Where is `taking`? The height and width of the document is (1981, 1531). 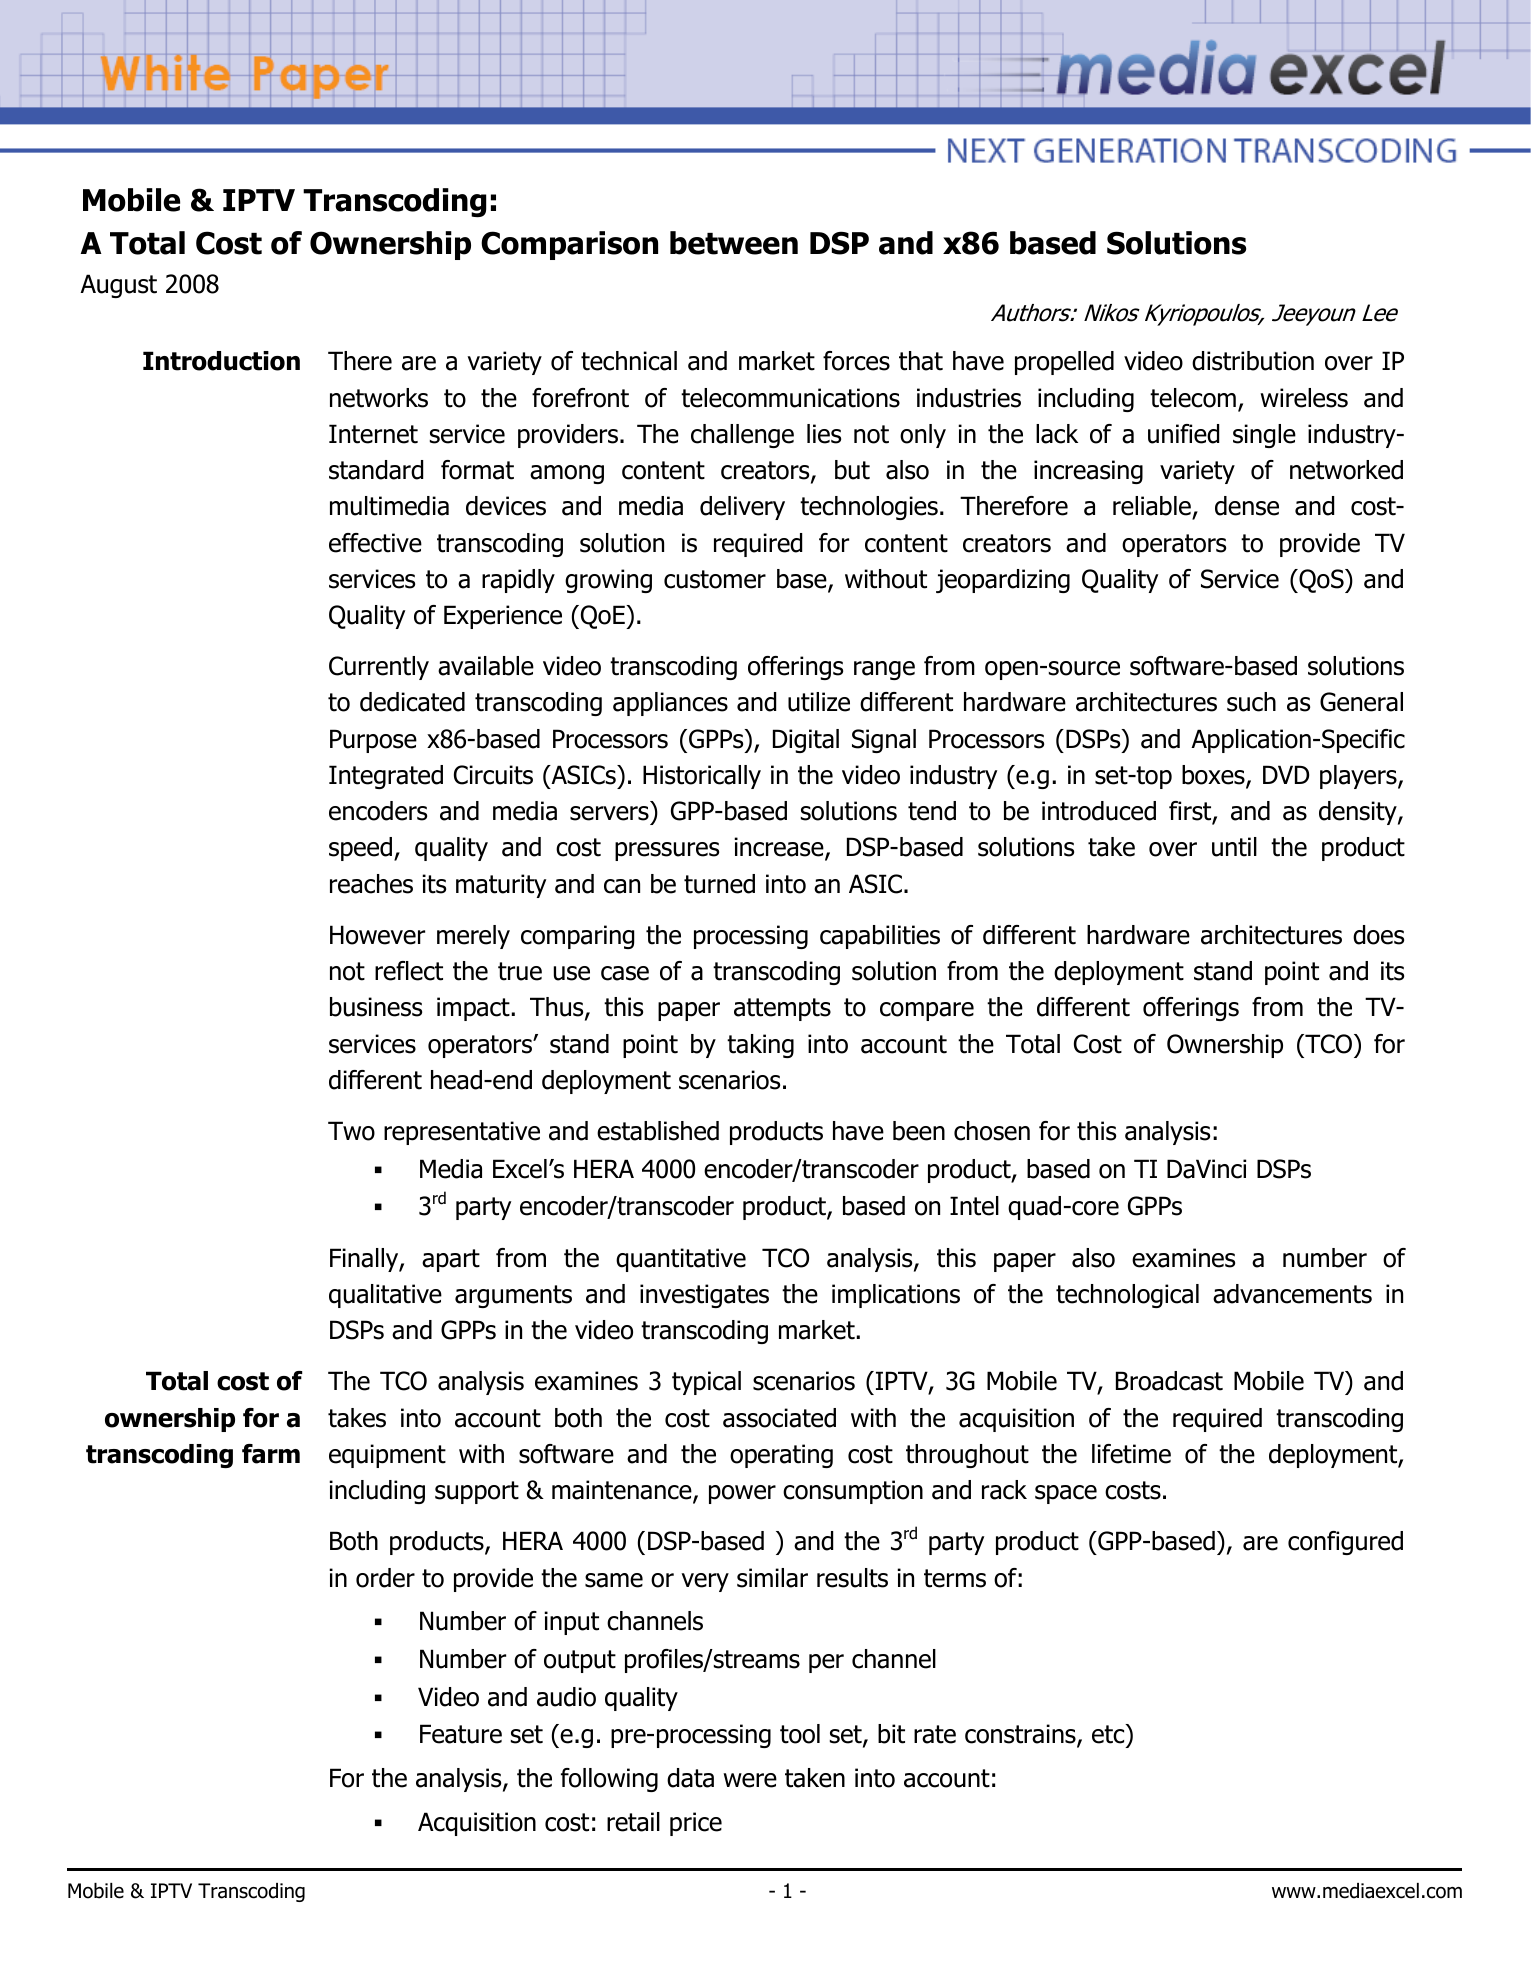 taking is located at coordinates (760, 1046).
